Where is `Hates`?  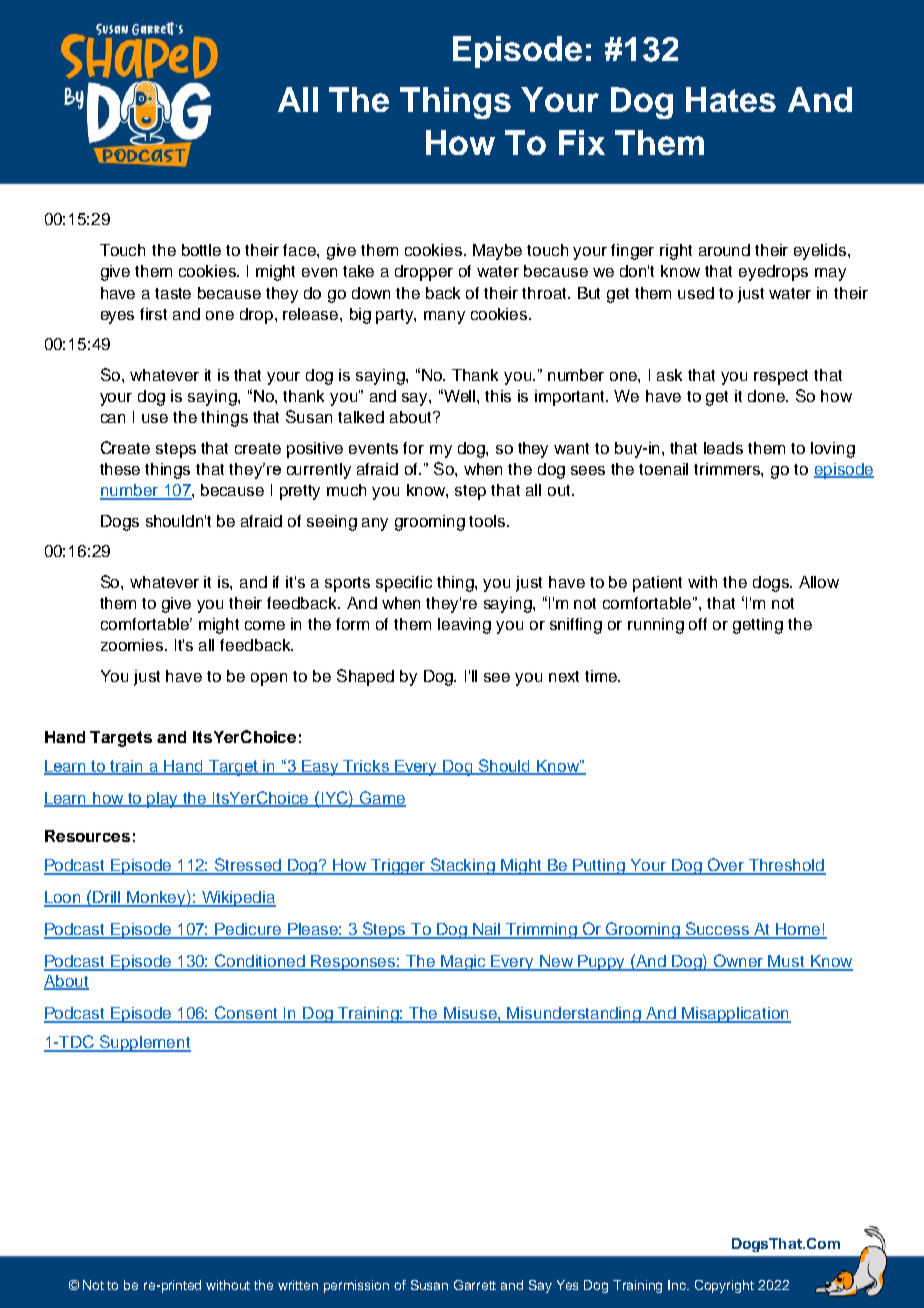
Hates is located at coordinates (731, 99).
